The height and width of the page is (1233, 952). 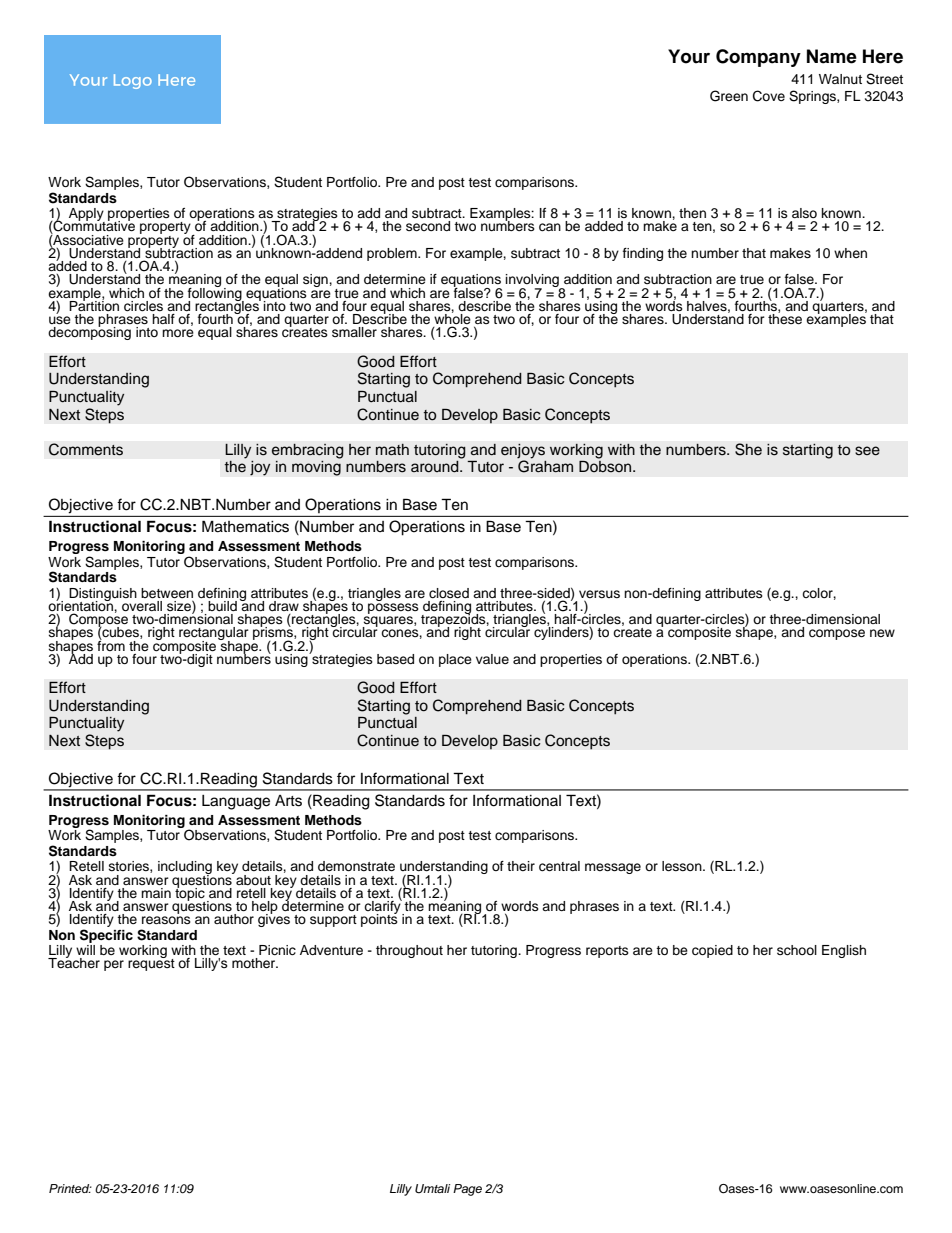 I want to click on Printed, so click(x=70, y=1188).
